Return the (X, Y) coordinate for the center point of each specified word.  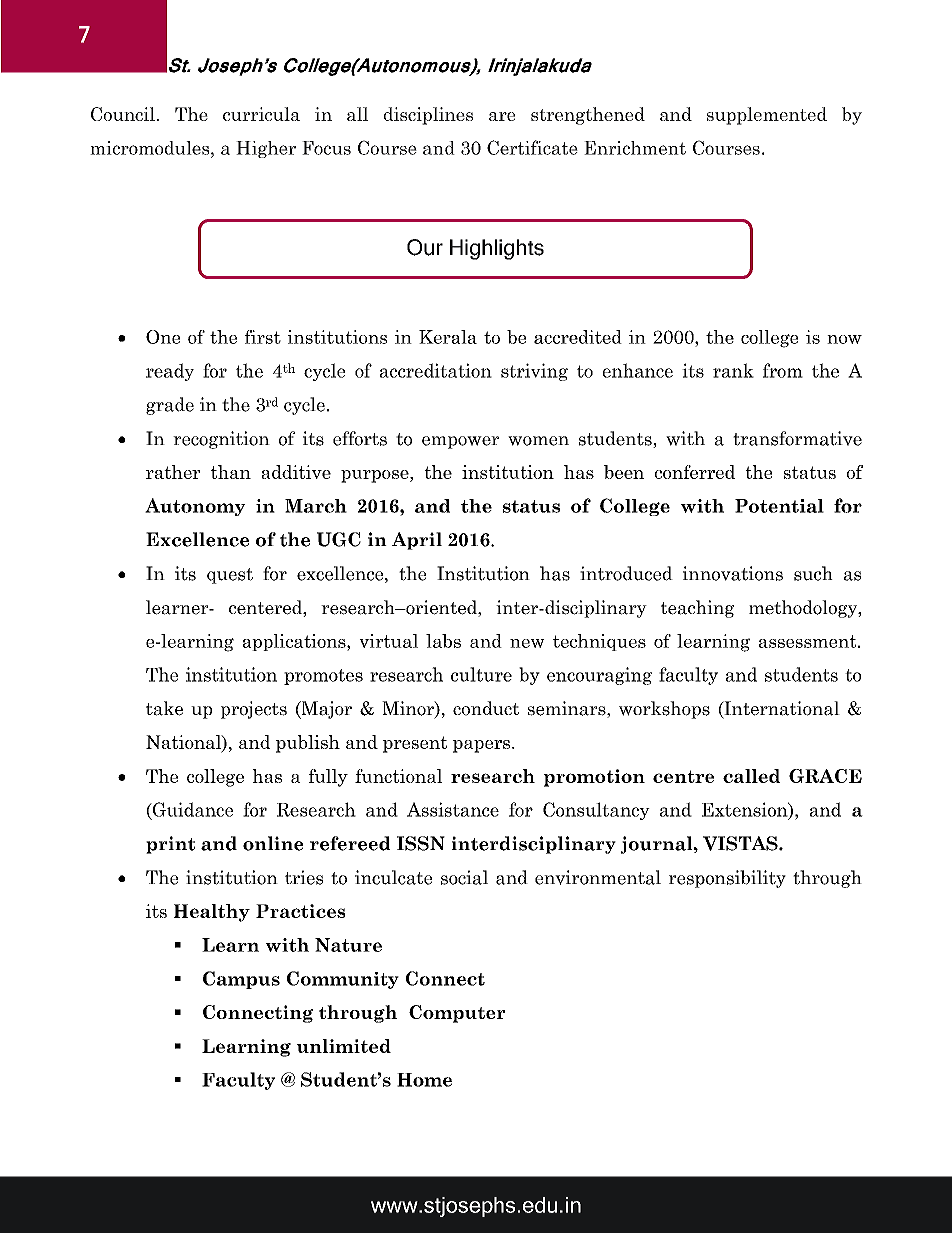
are (502, 116)
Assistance (453, 809)
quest (230, 576)
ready (170, 372)
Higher (266, 149)
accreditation (436, 370)
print (170, 845)
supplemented (767, 116)
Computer (457, 1014)
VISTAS (741, 843)
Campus (241, 980)
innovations (733, 573)
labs (443, 641)
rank (733, 370)
